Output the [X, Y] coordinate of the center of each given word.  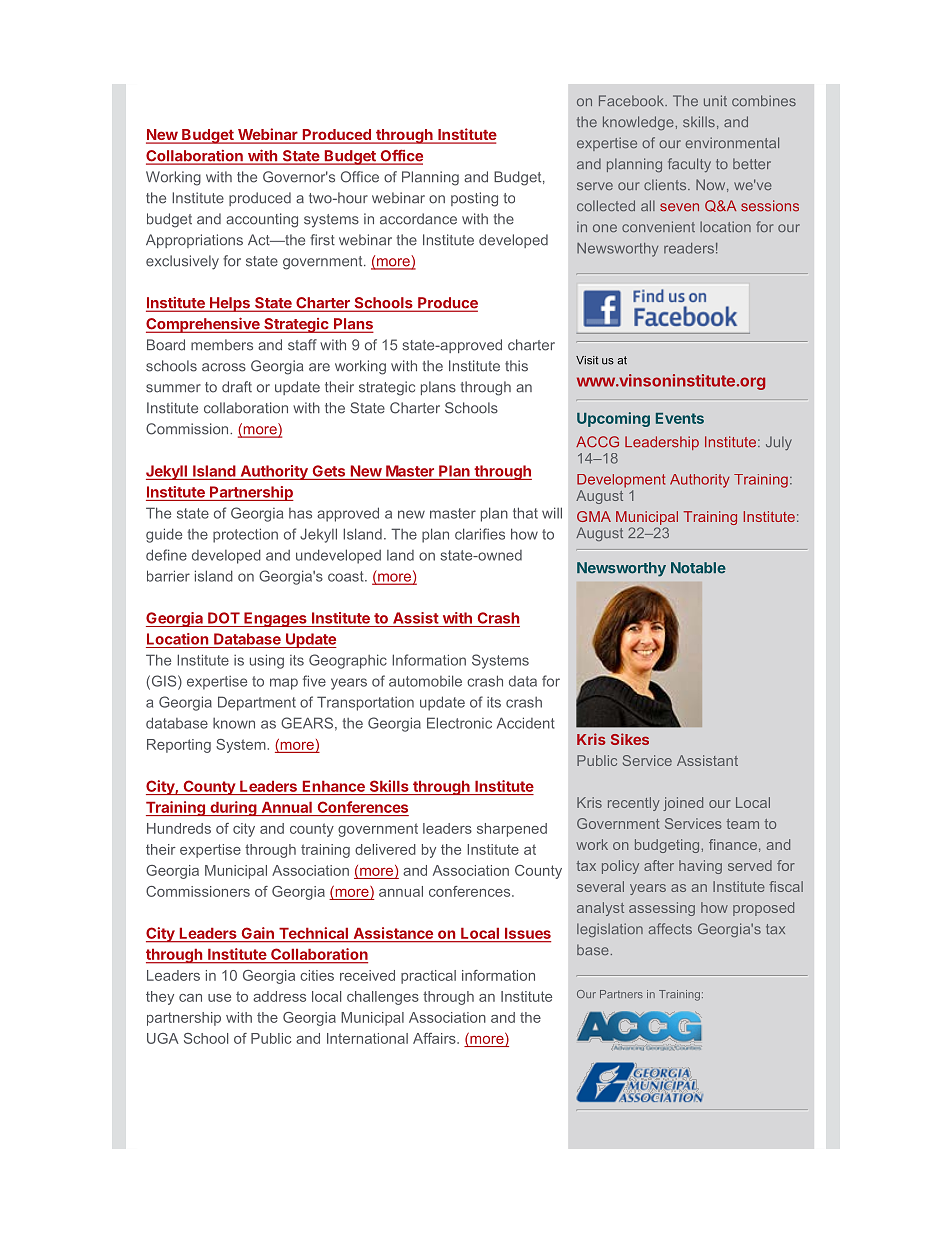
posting [474, 199]
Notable [698, 568]
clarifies [480, 534]
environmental [732, 142]
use [219, 998]
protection [245, 535]
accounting [262, 220]
